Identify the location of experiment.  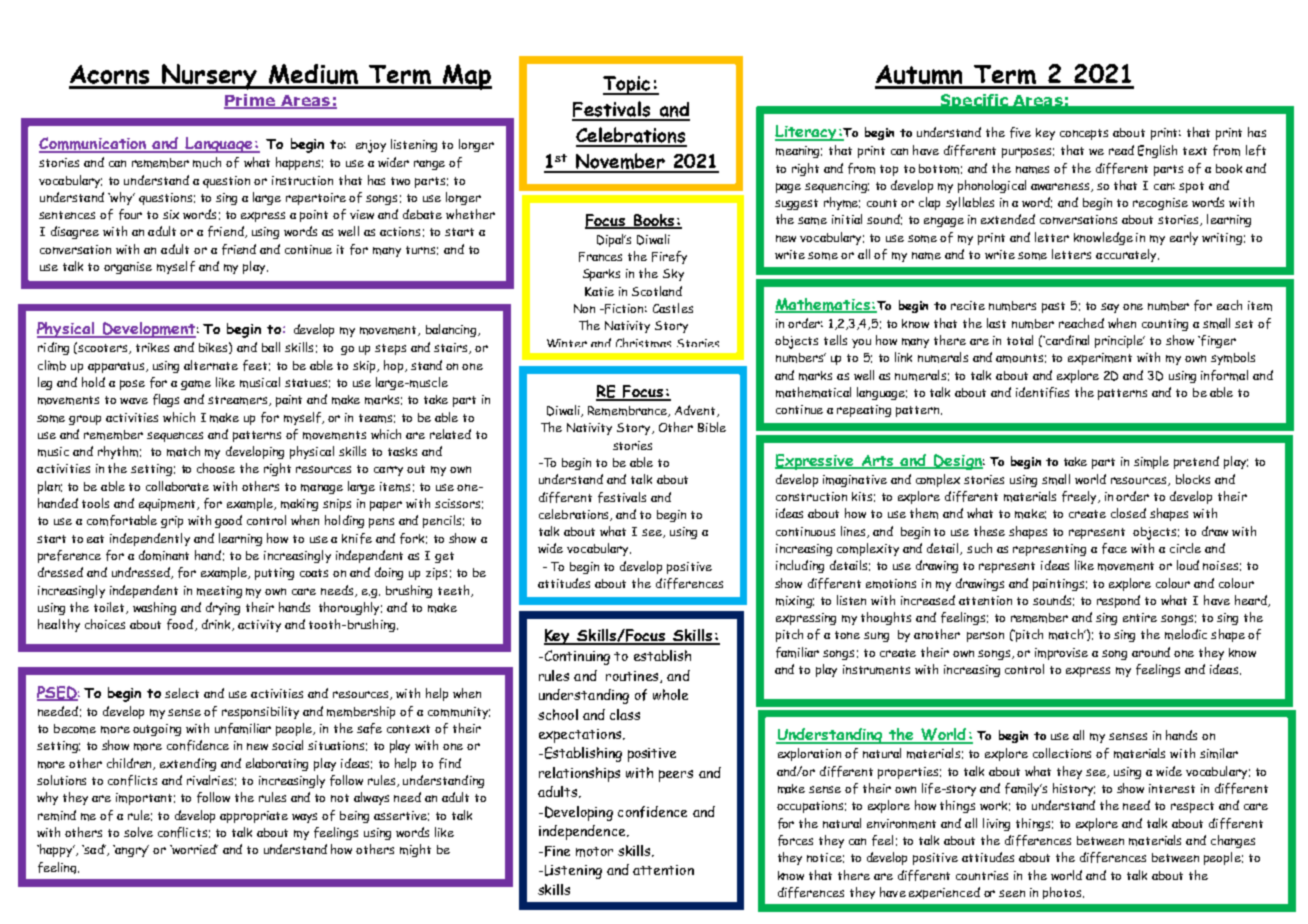
(1100, 359).
